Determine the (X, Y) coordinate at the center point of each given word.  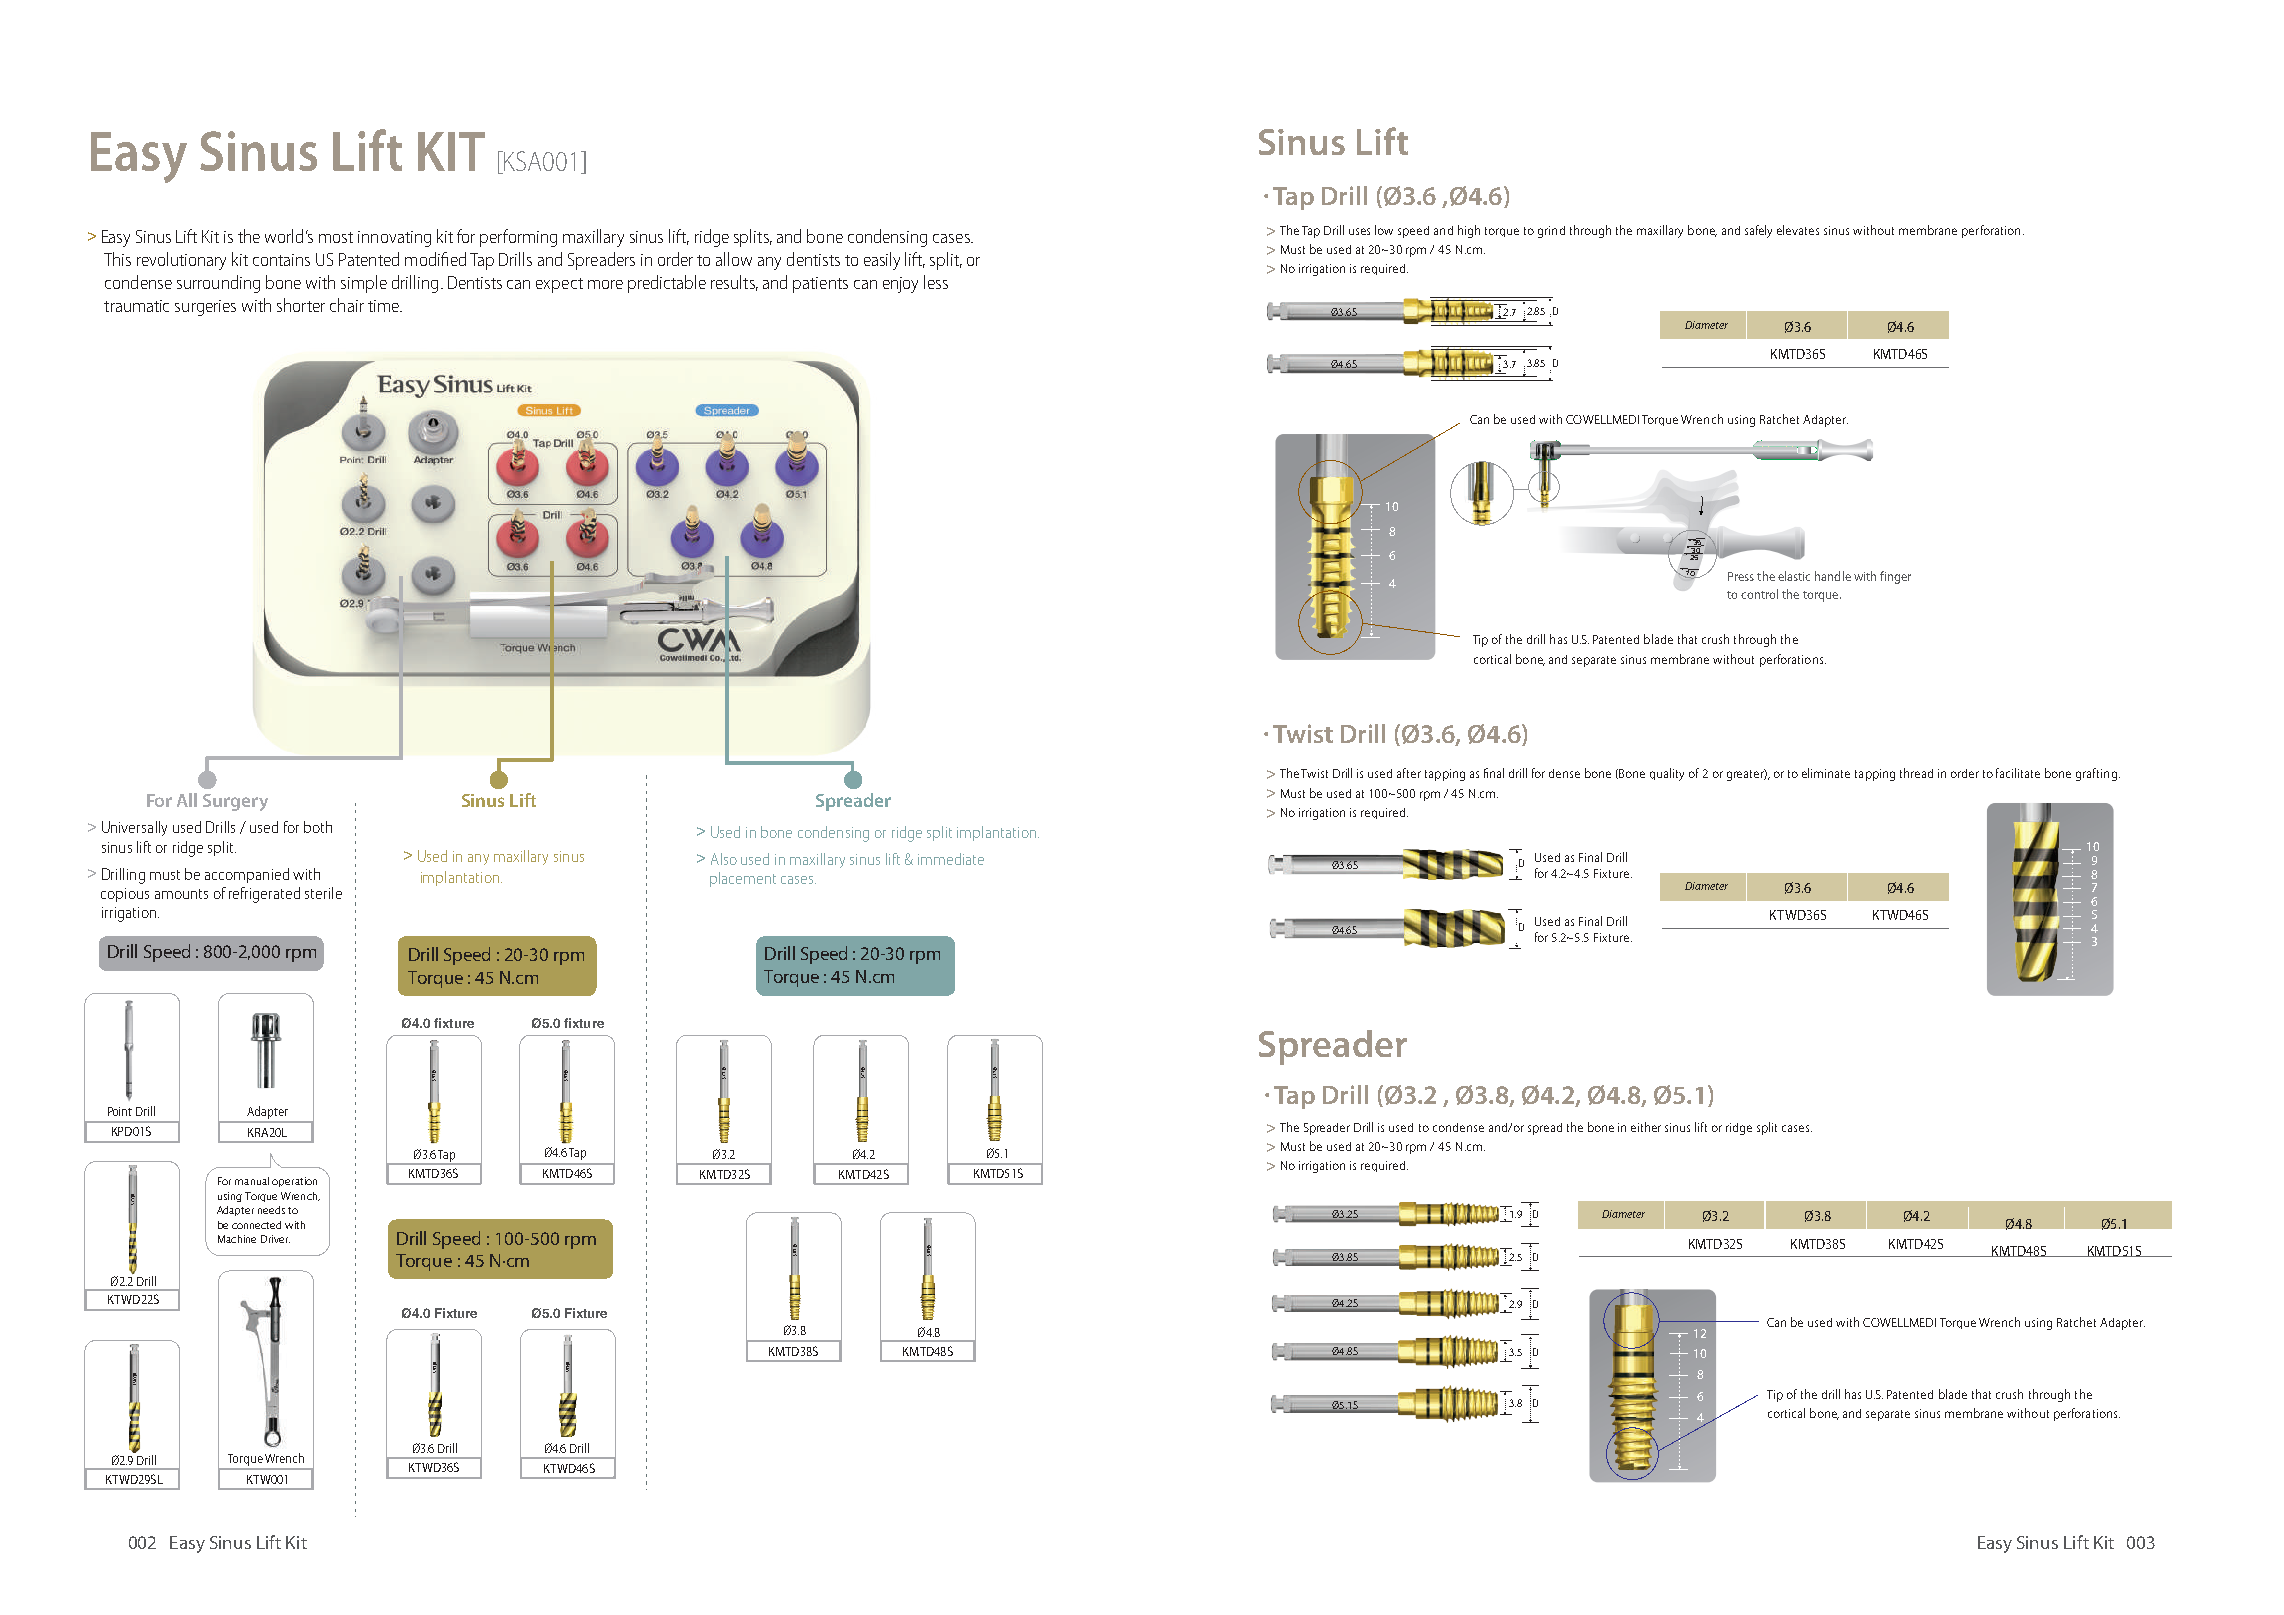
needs (271, 1210)
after (1409, 773)
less (936, 282)
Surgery (235, 802)
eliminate (1826, 773)
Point (120, 1111)
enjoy (900, 285)
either (1646, 1127)
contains (281, 260)
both (318, 827)
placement (743, 879)
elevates (1798, 230)
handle (1833, 576)
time (384, 306)
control (1759, 594)
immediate (951, 859)
